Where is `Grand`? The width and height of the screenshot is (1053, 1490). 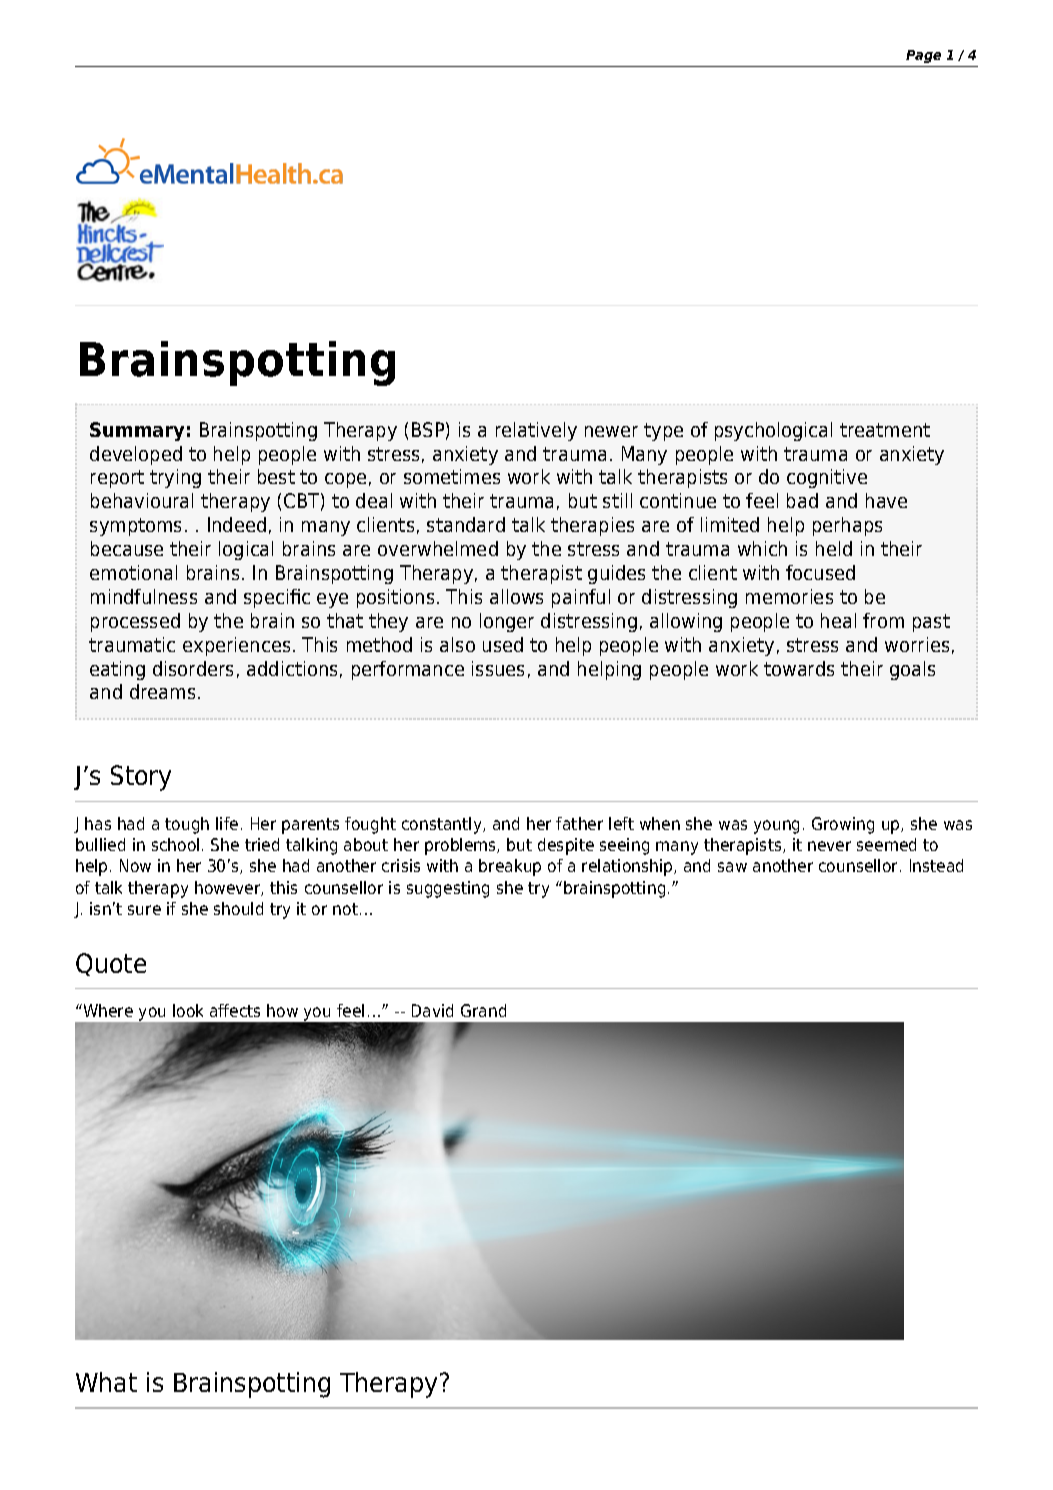 Grand is located at coordinates (483, 1010).
